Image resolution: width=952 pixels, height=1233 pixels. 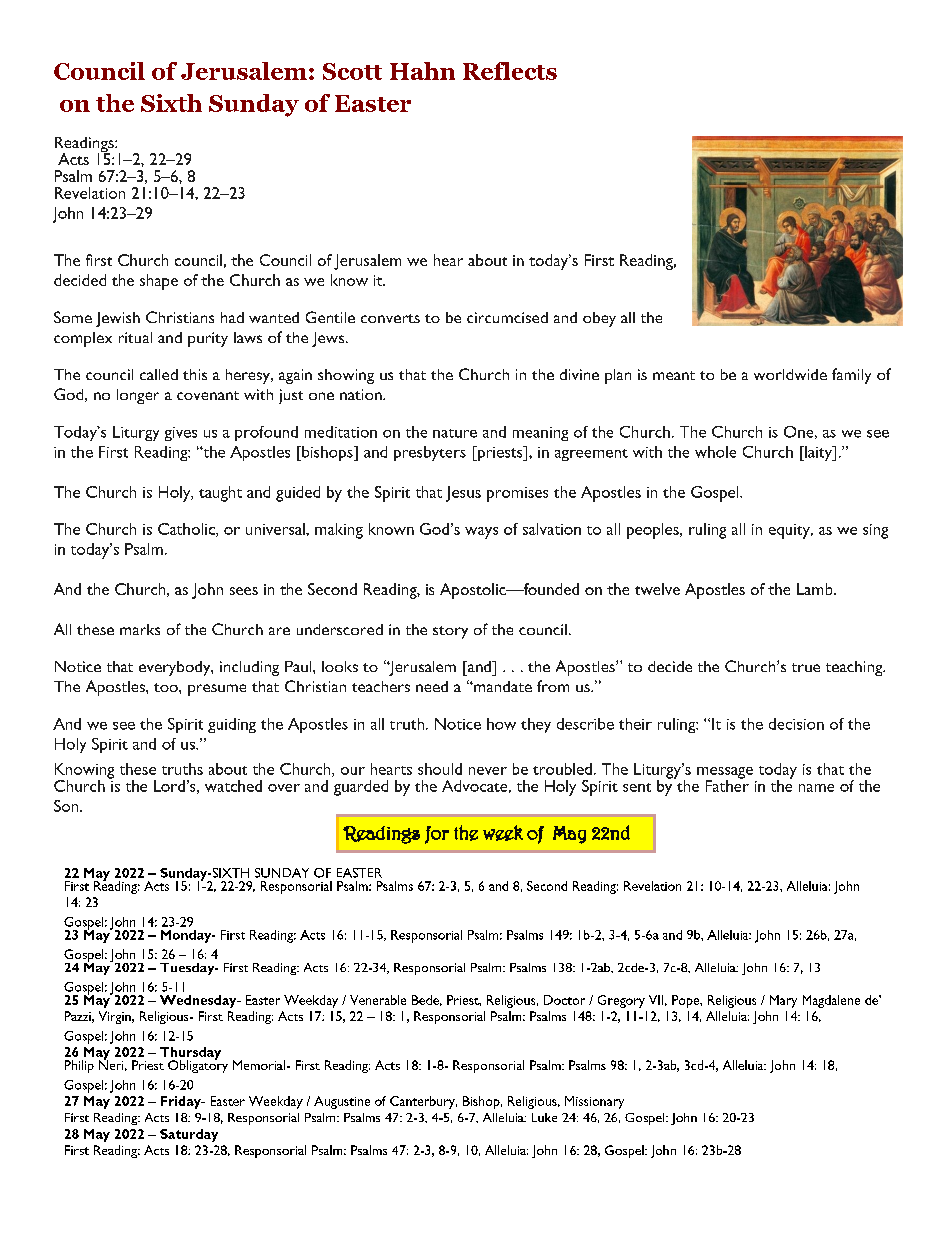 I want to click on Saturday, so click(x=189, y=1135).
